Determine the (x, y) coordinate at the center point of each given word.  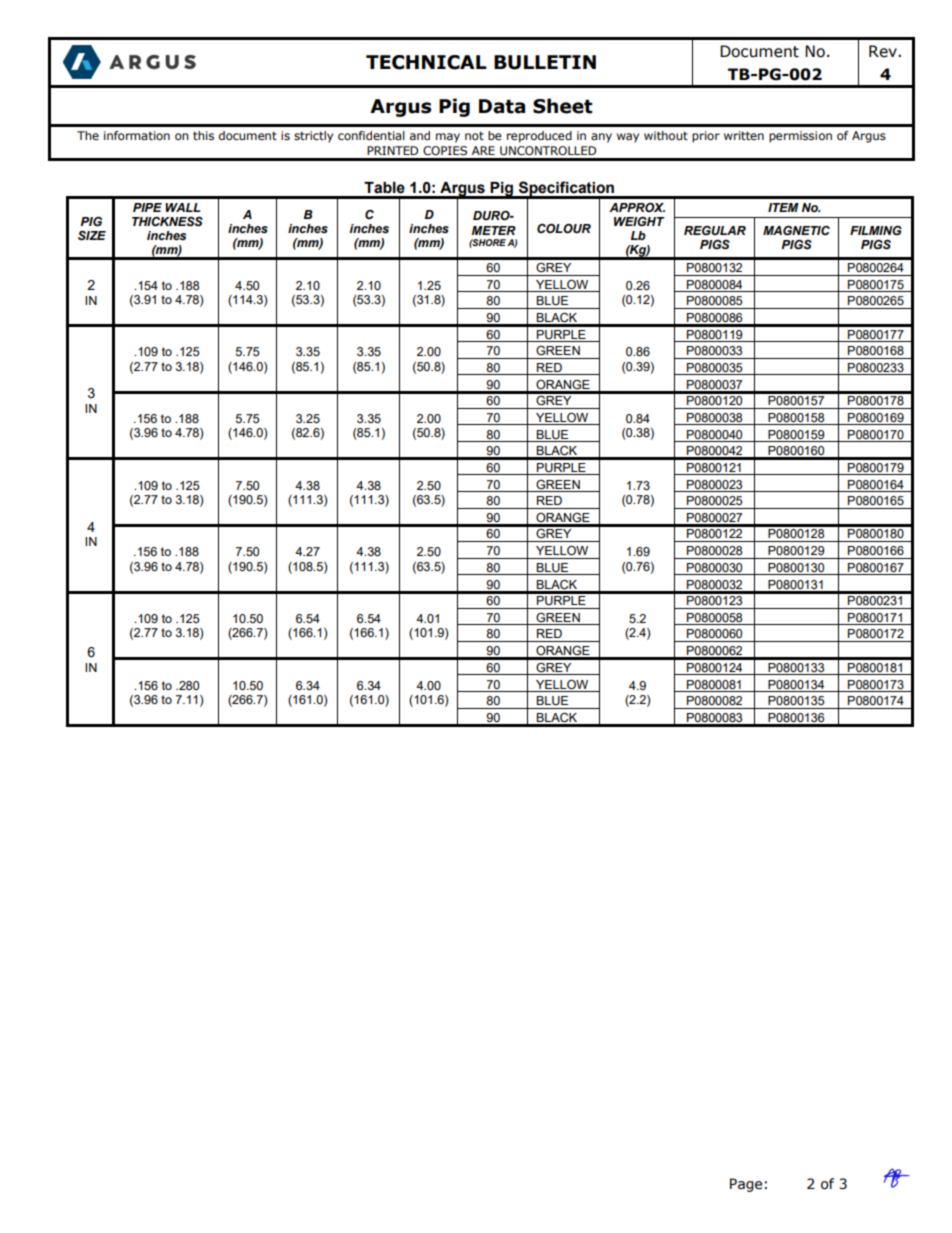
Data (502, 106)
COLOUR (564, 229)
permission (800, 137)
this (203, 135)
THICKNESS (167, 222)
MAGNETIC (796, 231)
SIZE (92, 236)
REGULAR (715, 231)
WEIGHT (639, 222)
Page (746, 1185)
